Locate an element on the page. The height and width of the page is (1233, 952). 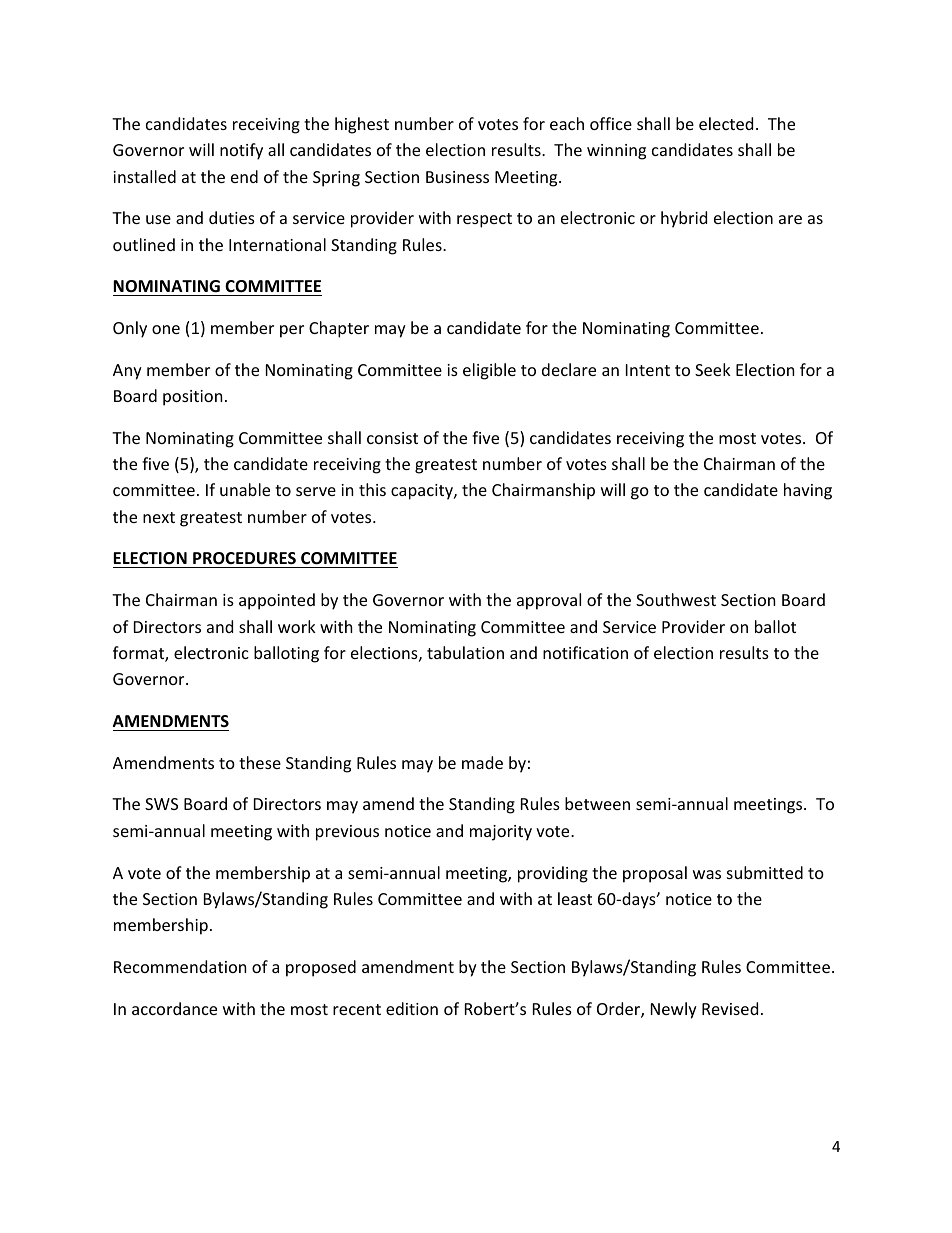
Recommendation is located at coordinates (180, 966).
